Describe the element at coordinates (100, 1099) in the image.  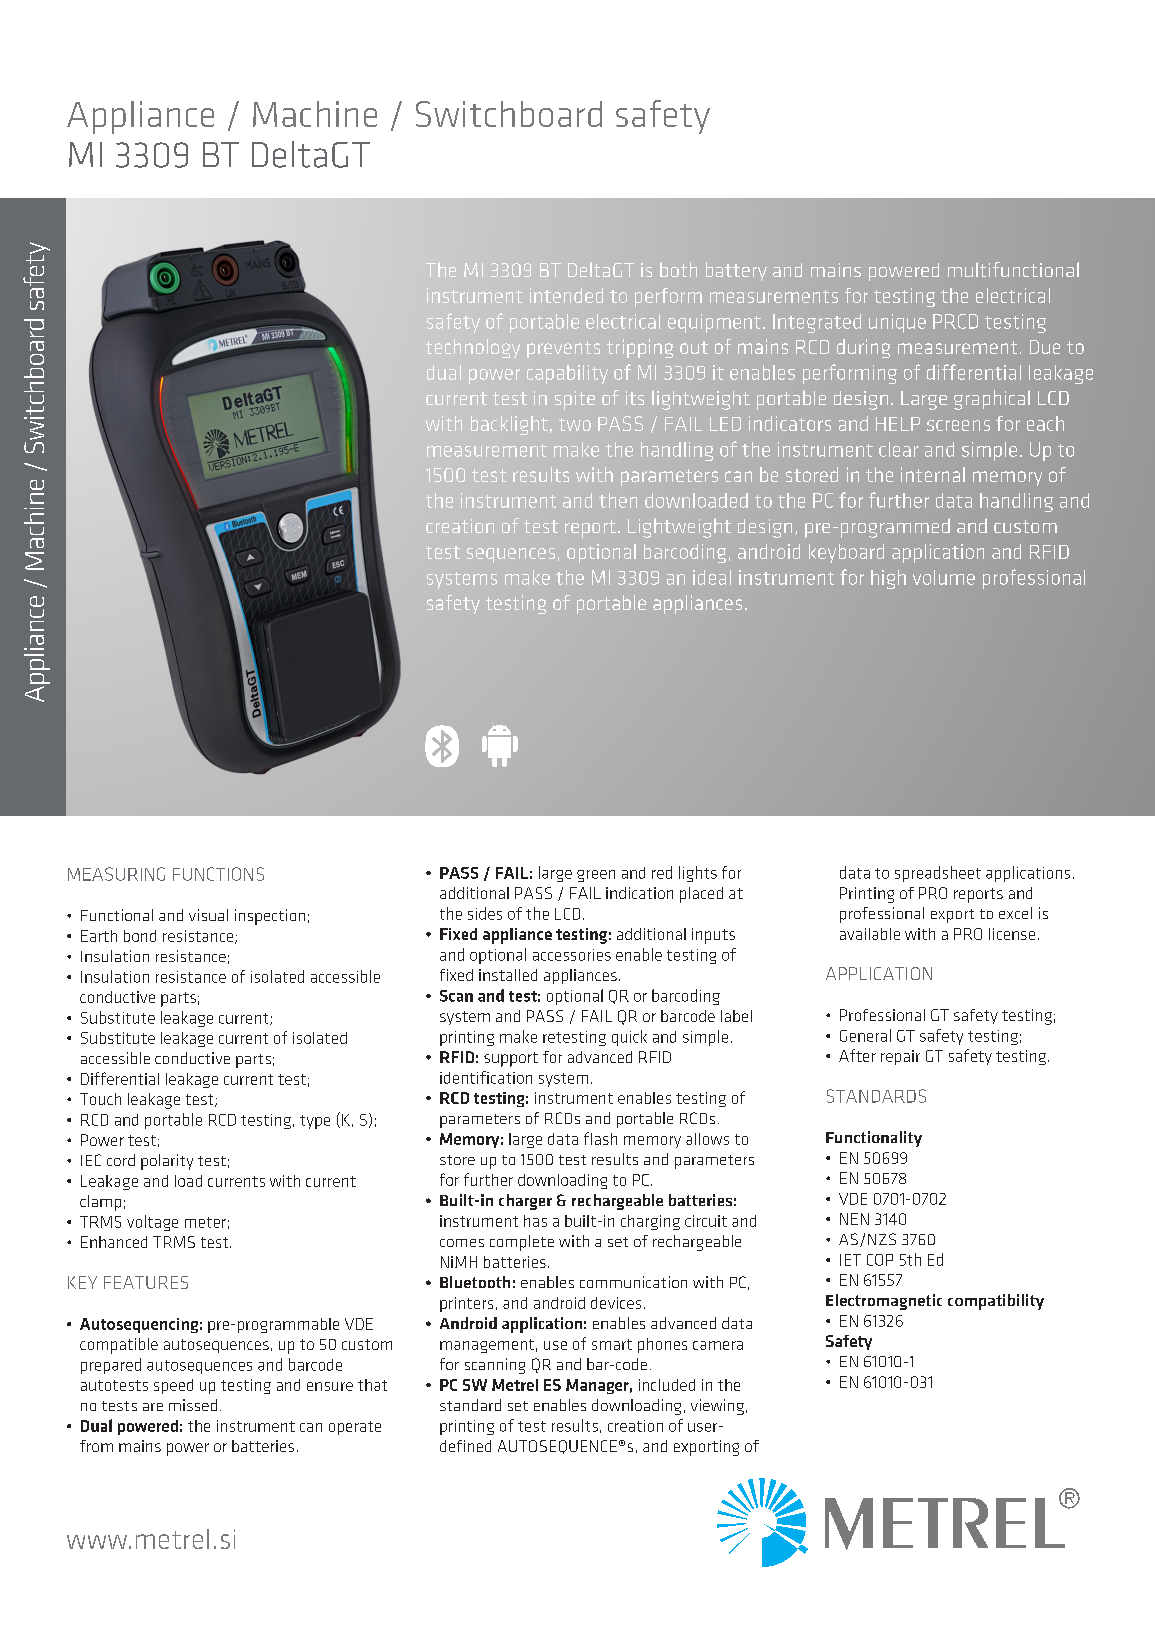
I see `Touch` at that location.
